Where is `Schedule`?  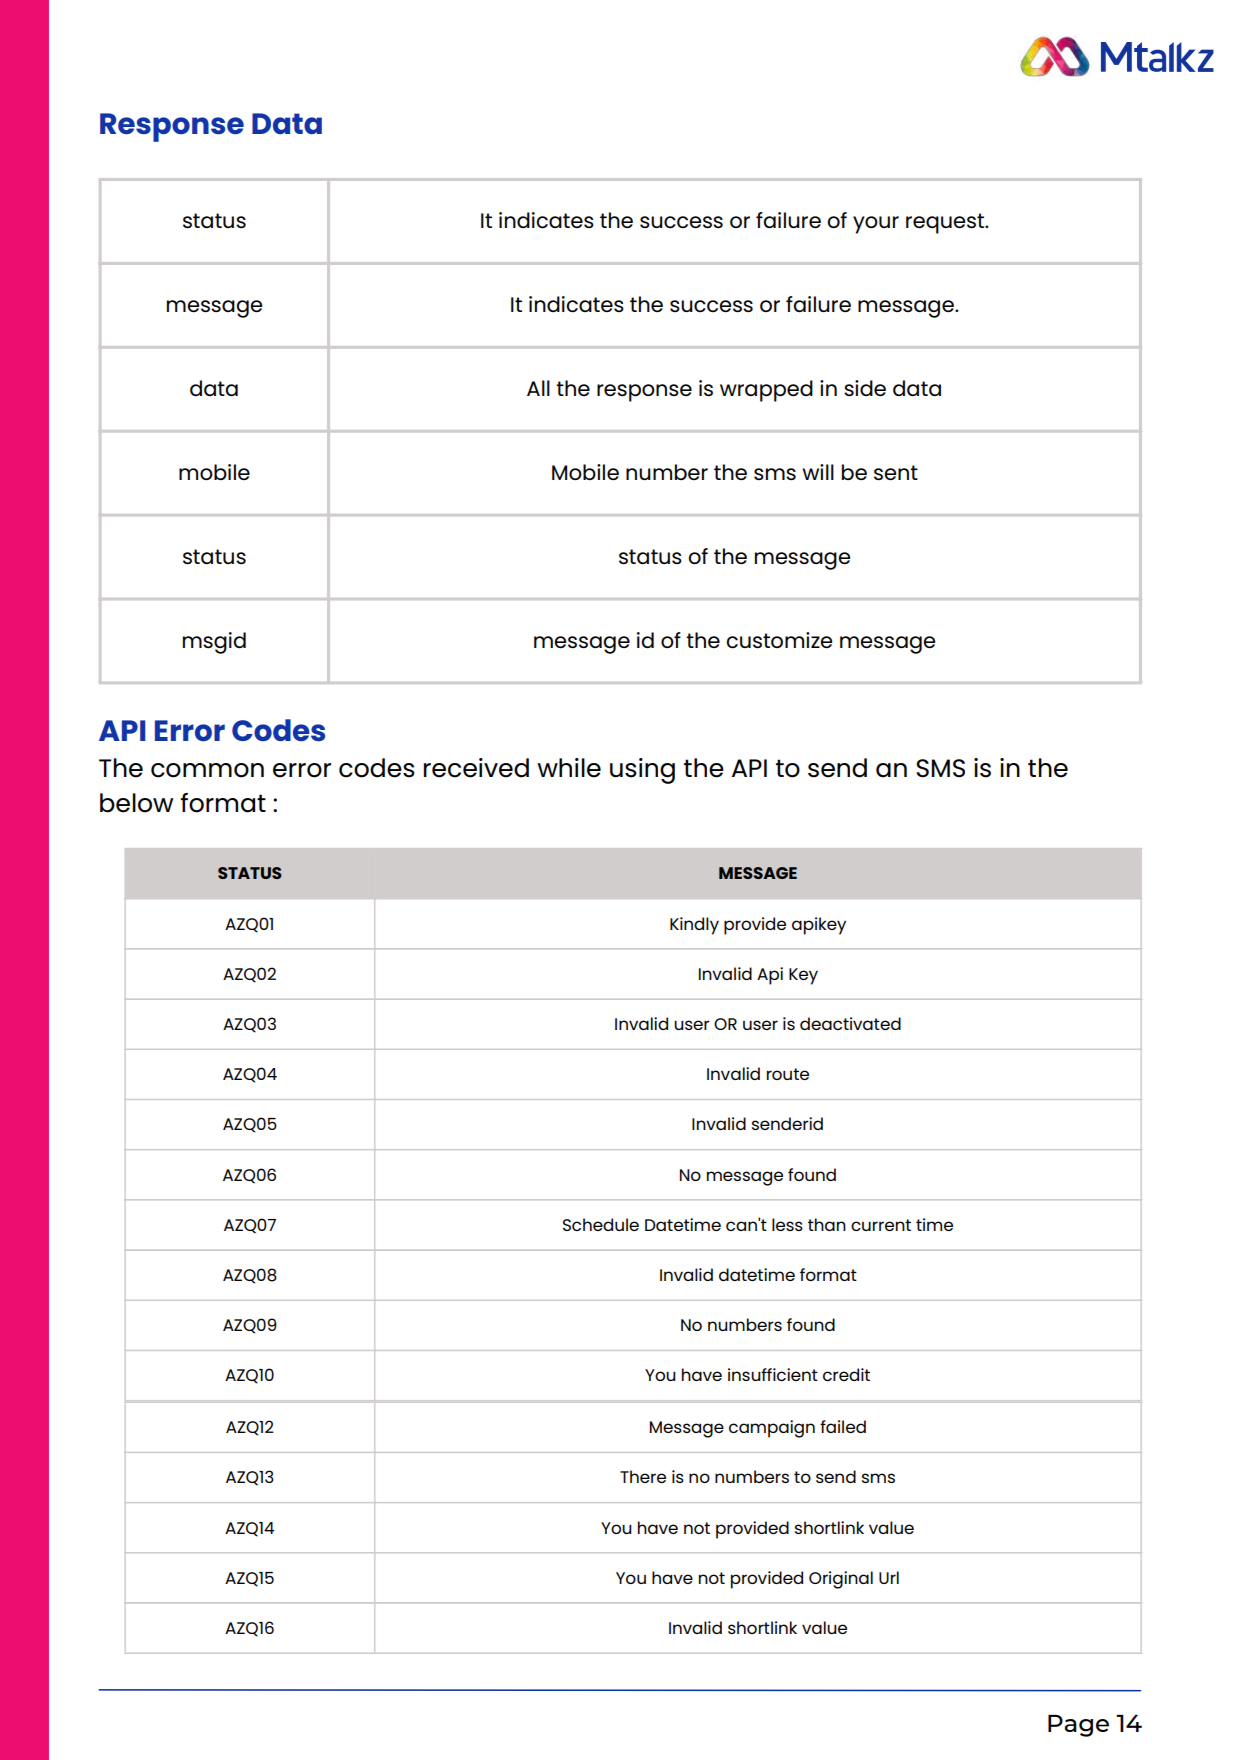 Schedule is located at coordinates (601, 1224).
